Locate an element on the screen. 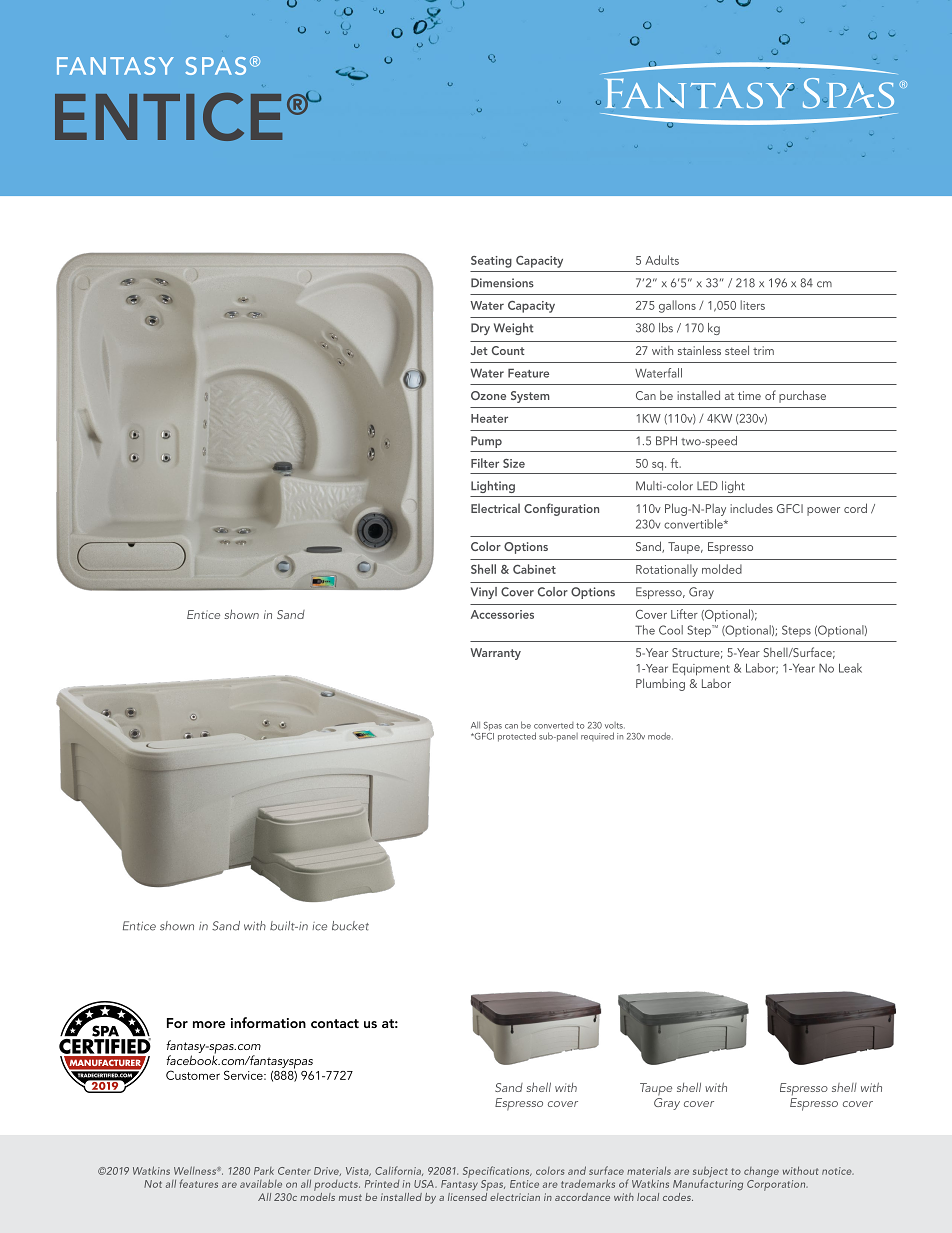 This screenshot has width=952, height=1233. Dimensions is located at coordinates (502, 283).
